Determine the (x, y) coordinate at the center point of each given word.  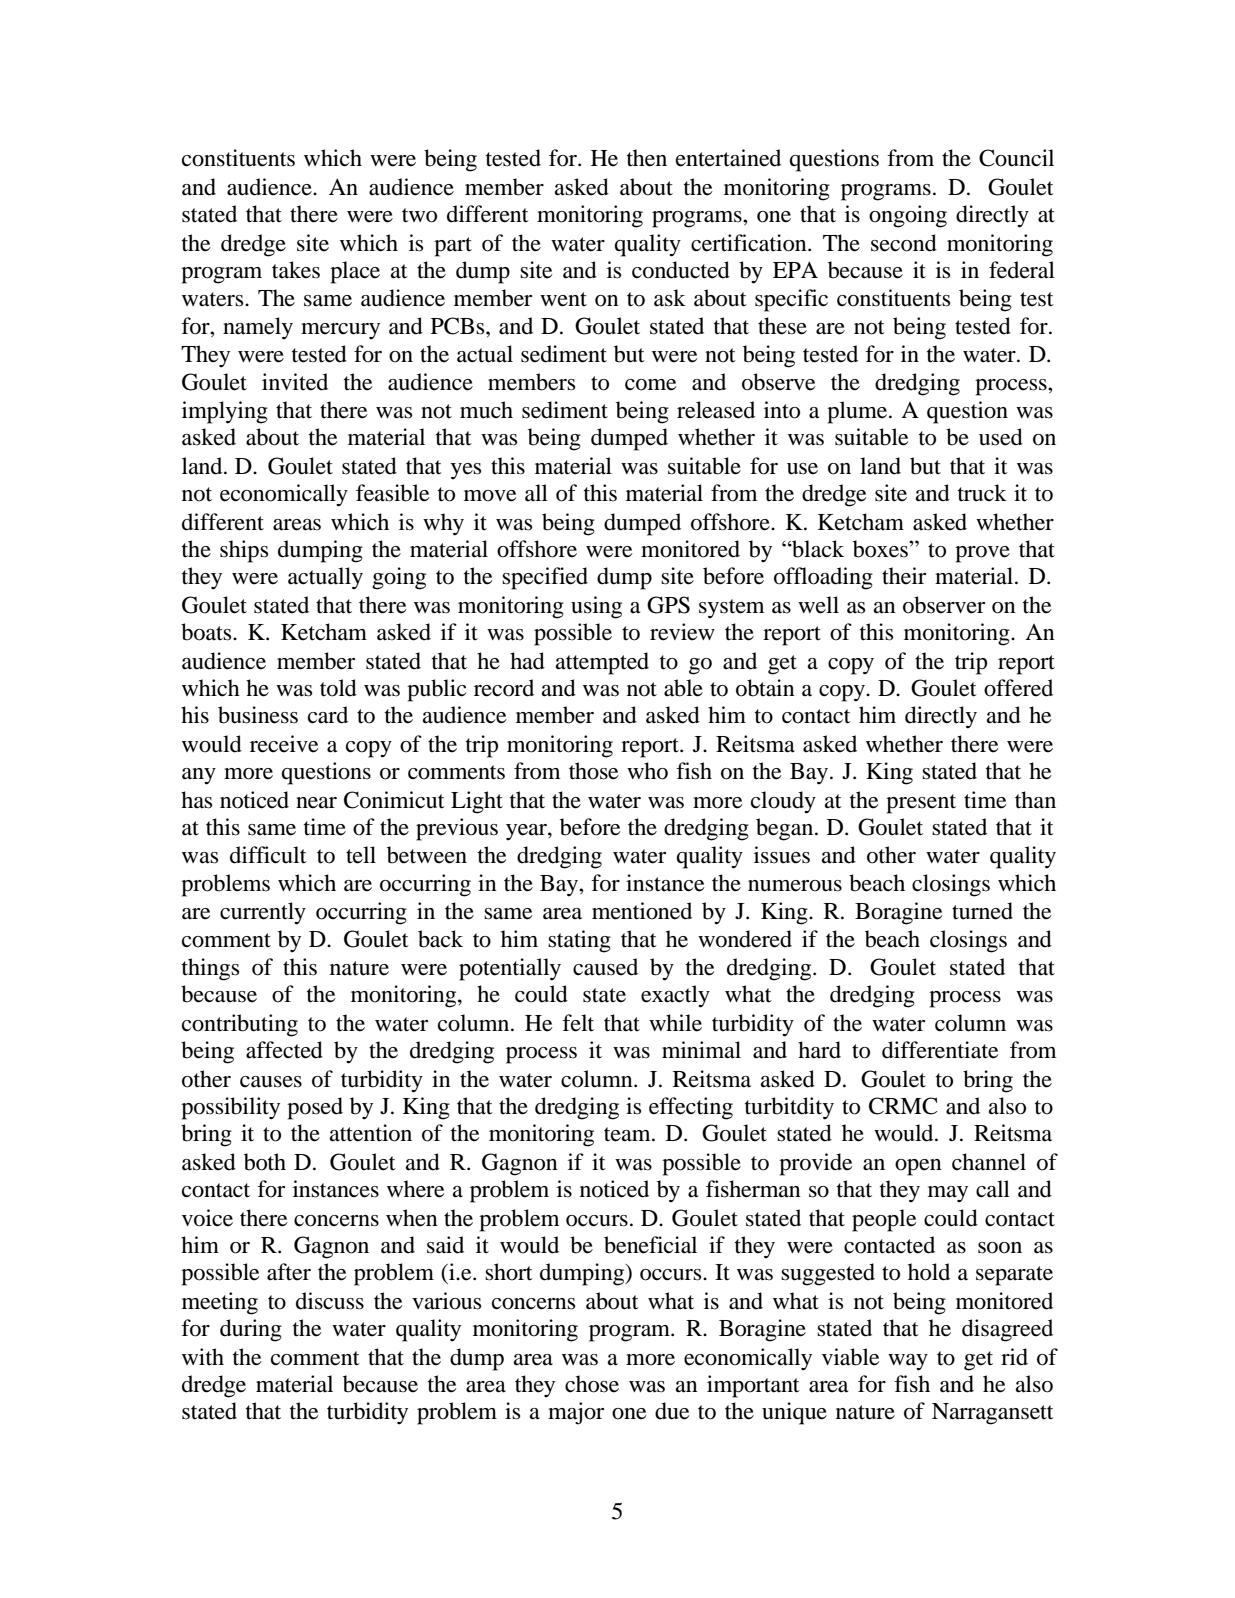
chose (592, 1384)
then (647, 158)
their (904, 576)
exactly (675, 996)
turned (982, 911)
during (251, 1330)
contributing (240, 1025)
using (596, 607)
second (904, 243)
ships (244, 551)
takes (296, 270)
